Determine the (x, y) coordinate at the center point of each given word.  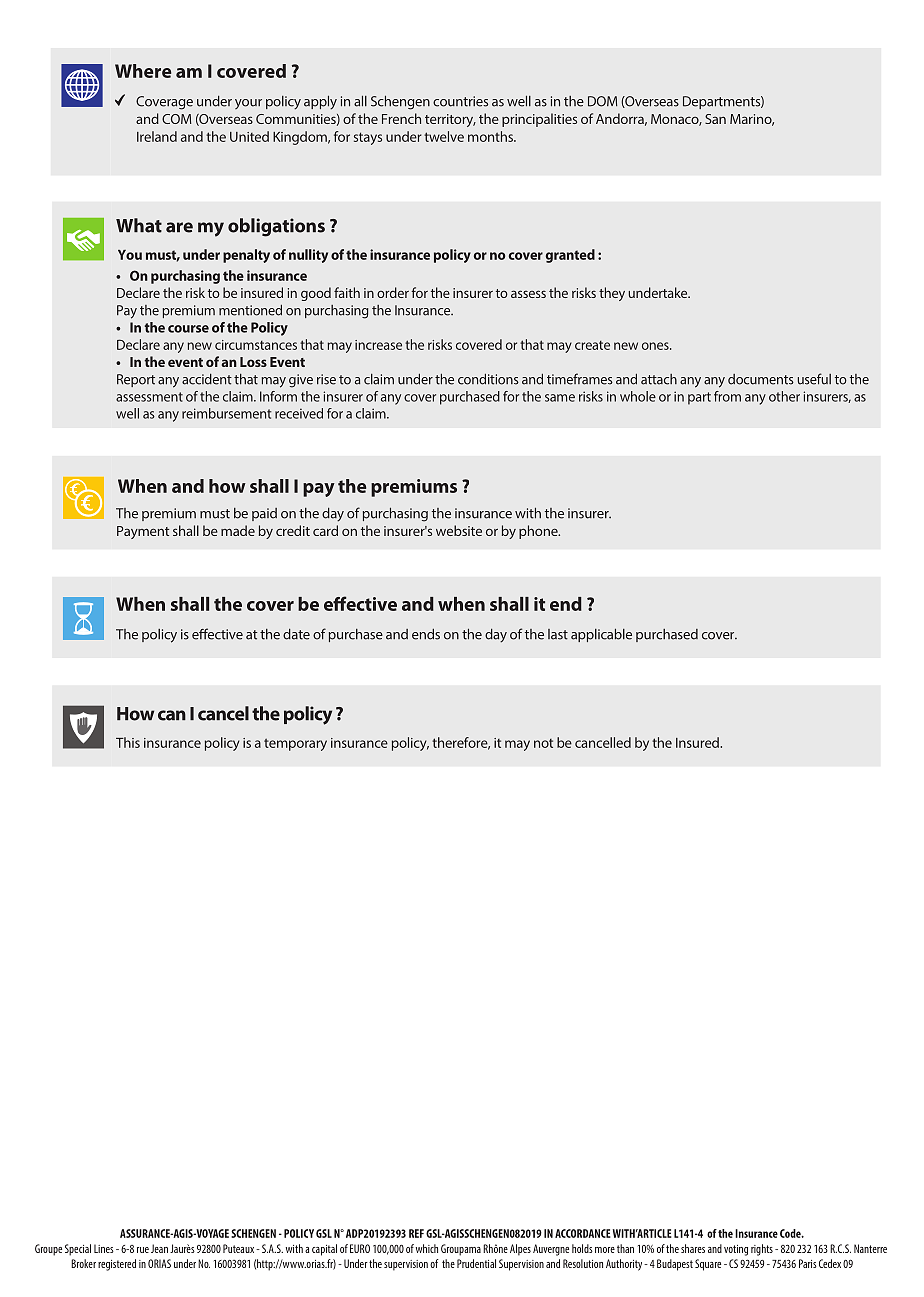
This (128, 742)
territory (450, 120)
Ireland (157, 136)
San (715, 119)
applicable (601, 635)
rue (143, 1250)
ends (426, 634)
